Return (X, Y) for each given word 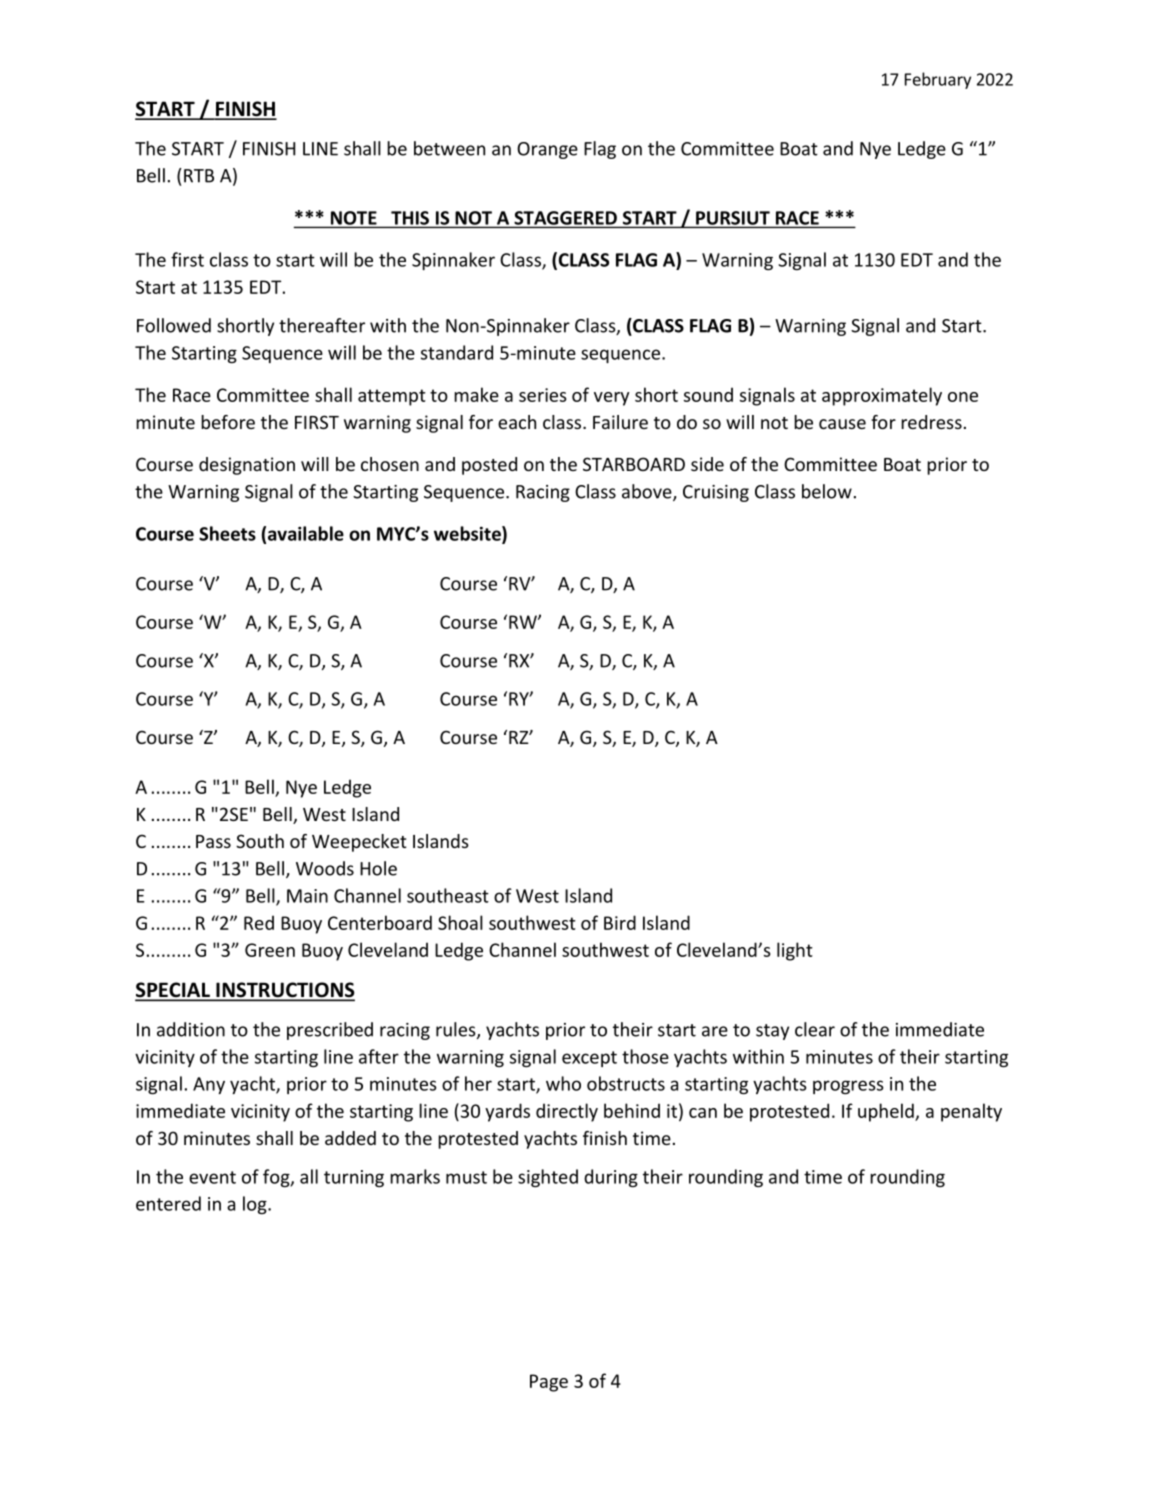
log (256, 1205)
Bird (620, 922)
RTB (199, 176)
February (938, 80)
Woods (325, 868)
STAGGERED (565, 218)
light (795, 951)
